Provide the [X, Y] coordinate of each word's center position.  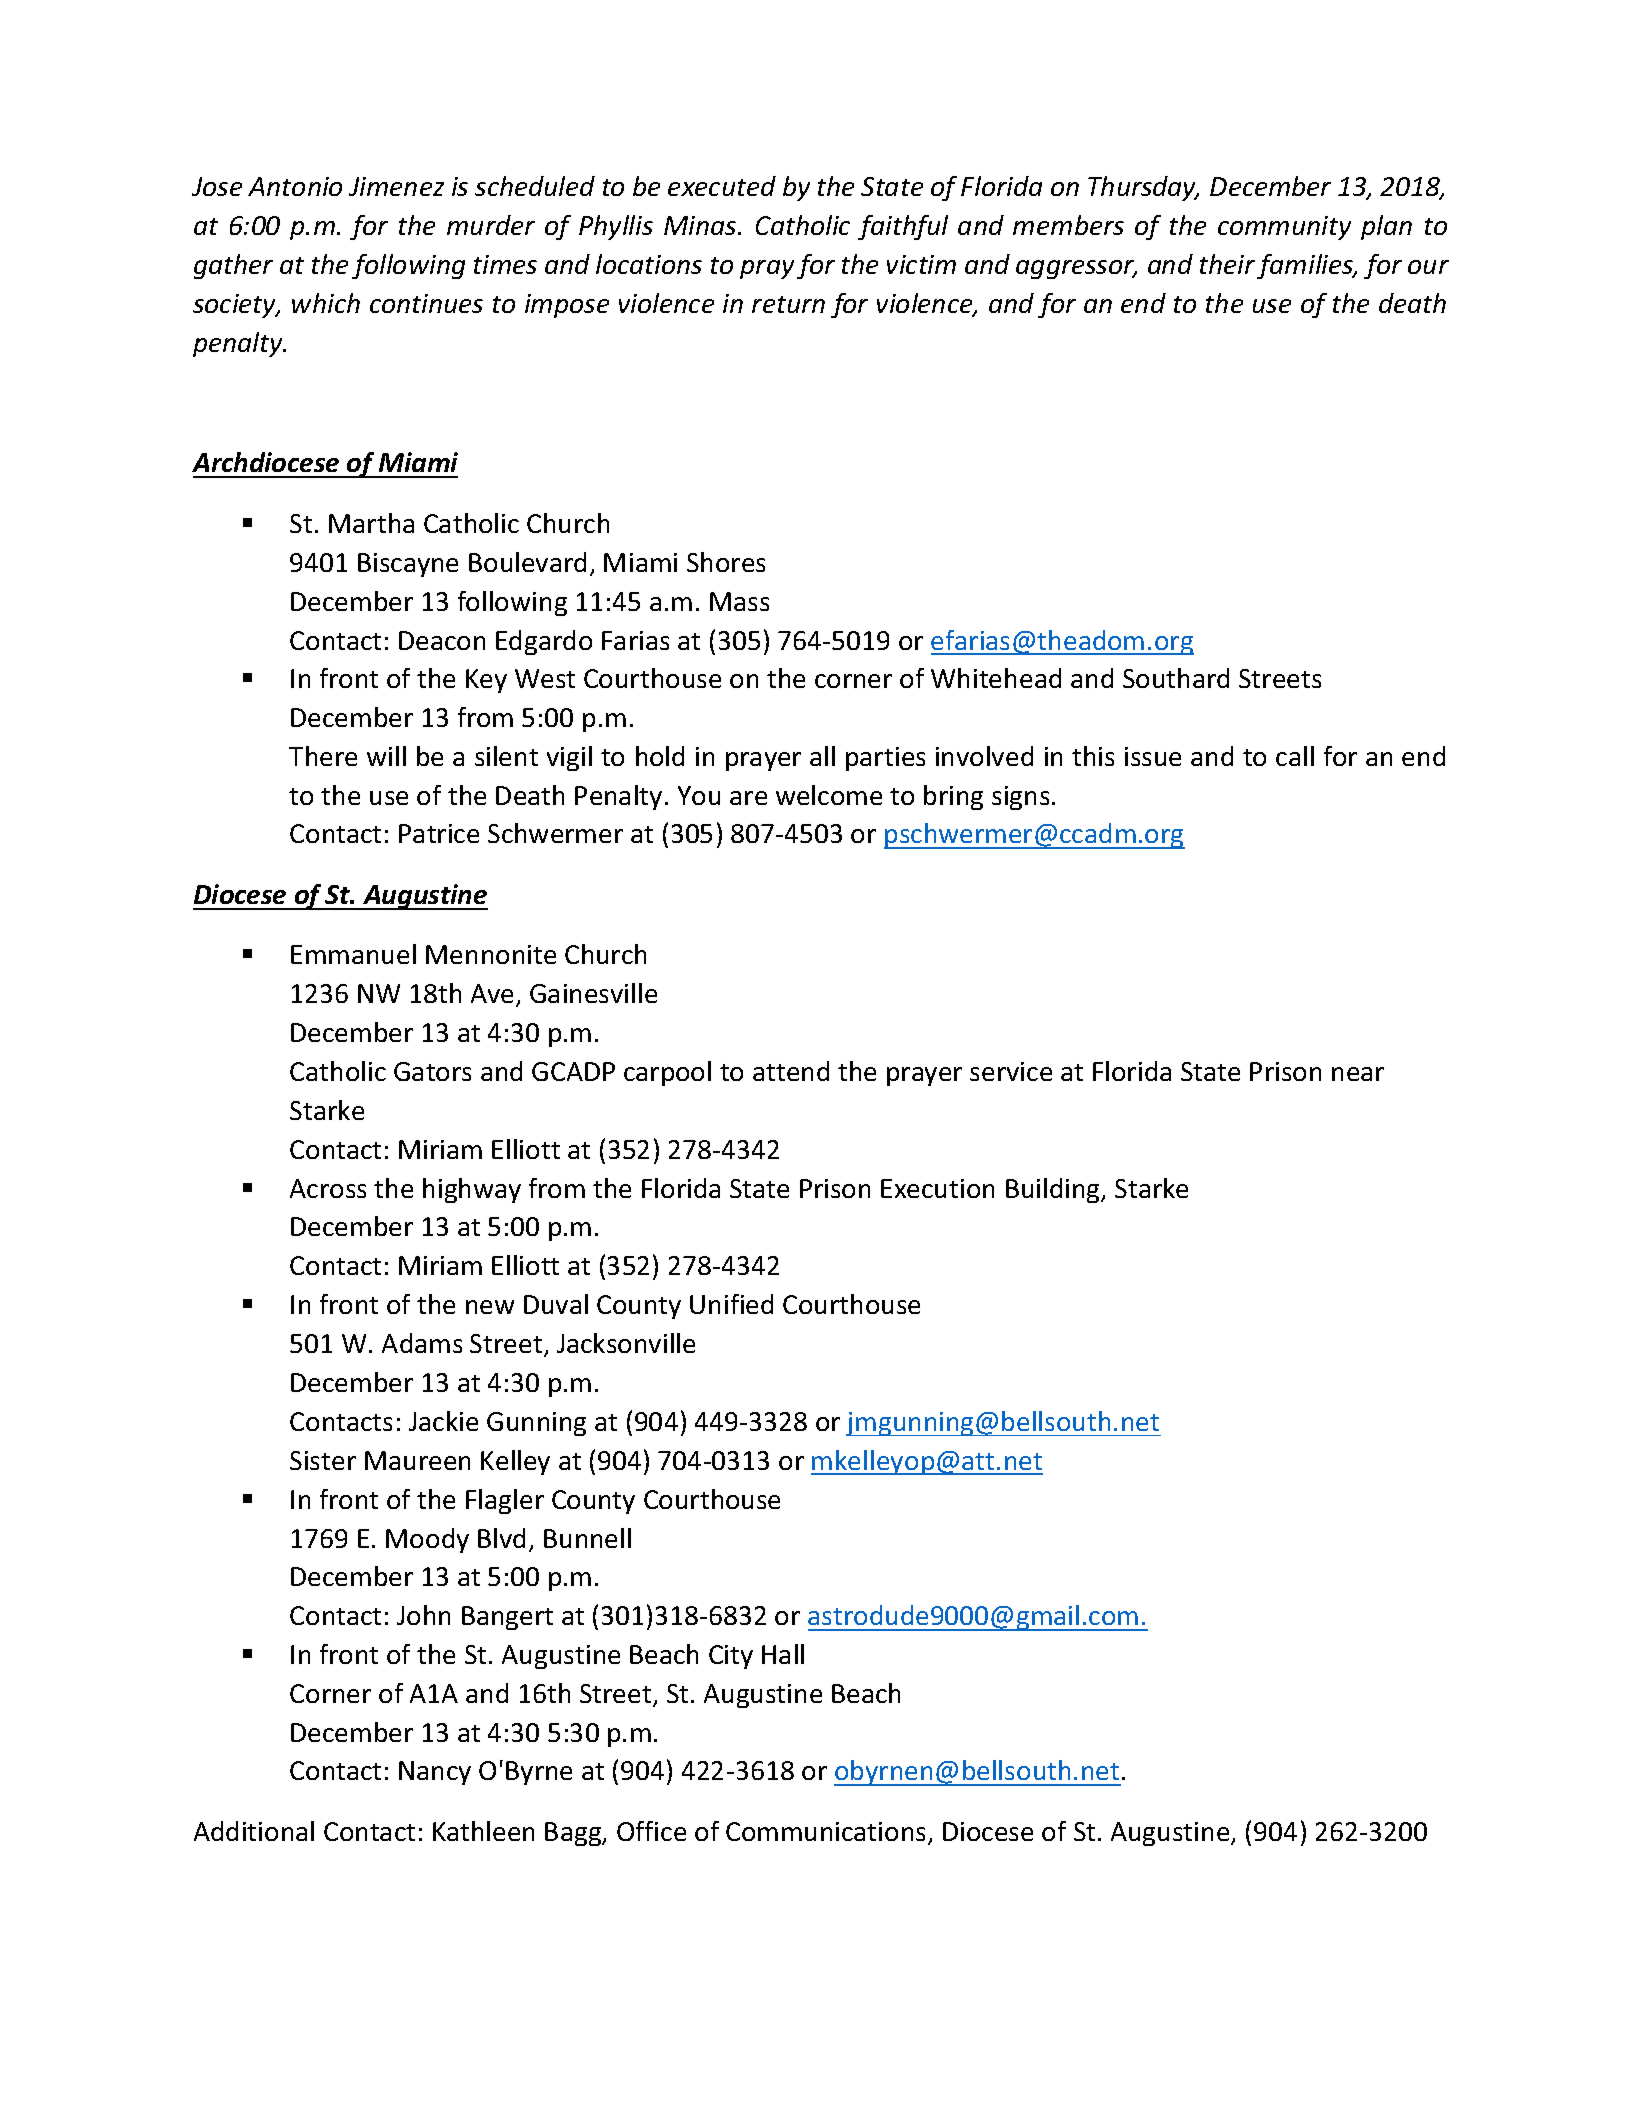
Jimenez [396, 186]
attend [791, 1071]
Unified [731, 1304]
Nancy [435, 1773]
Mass [739, 601]
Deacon [442, 640]
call [1295, 756]
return [788, 304]
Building [1054, 1190]
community [1284, 228]
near [1358, 1074]
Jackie [443, 1421]
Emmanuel [353, 954]
